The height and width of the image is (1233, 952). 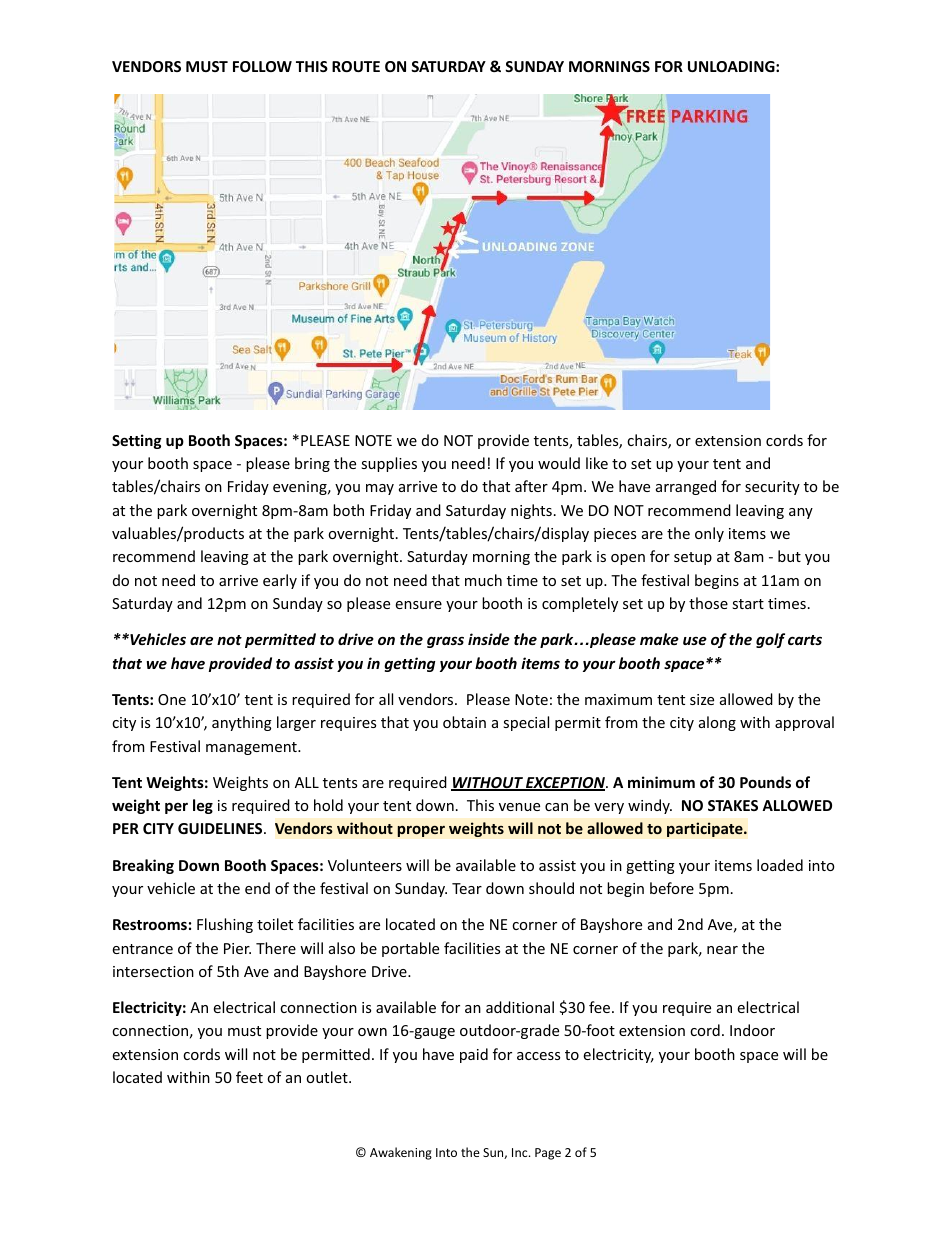 What do you see at coordinates (356, 66) in the image?
I see `ROUTE` at bounding box center [356, 66].
